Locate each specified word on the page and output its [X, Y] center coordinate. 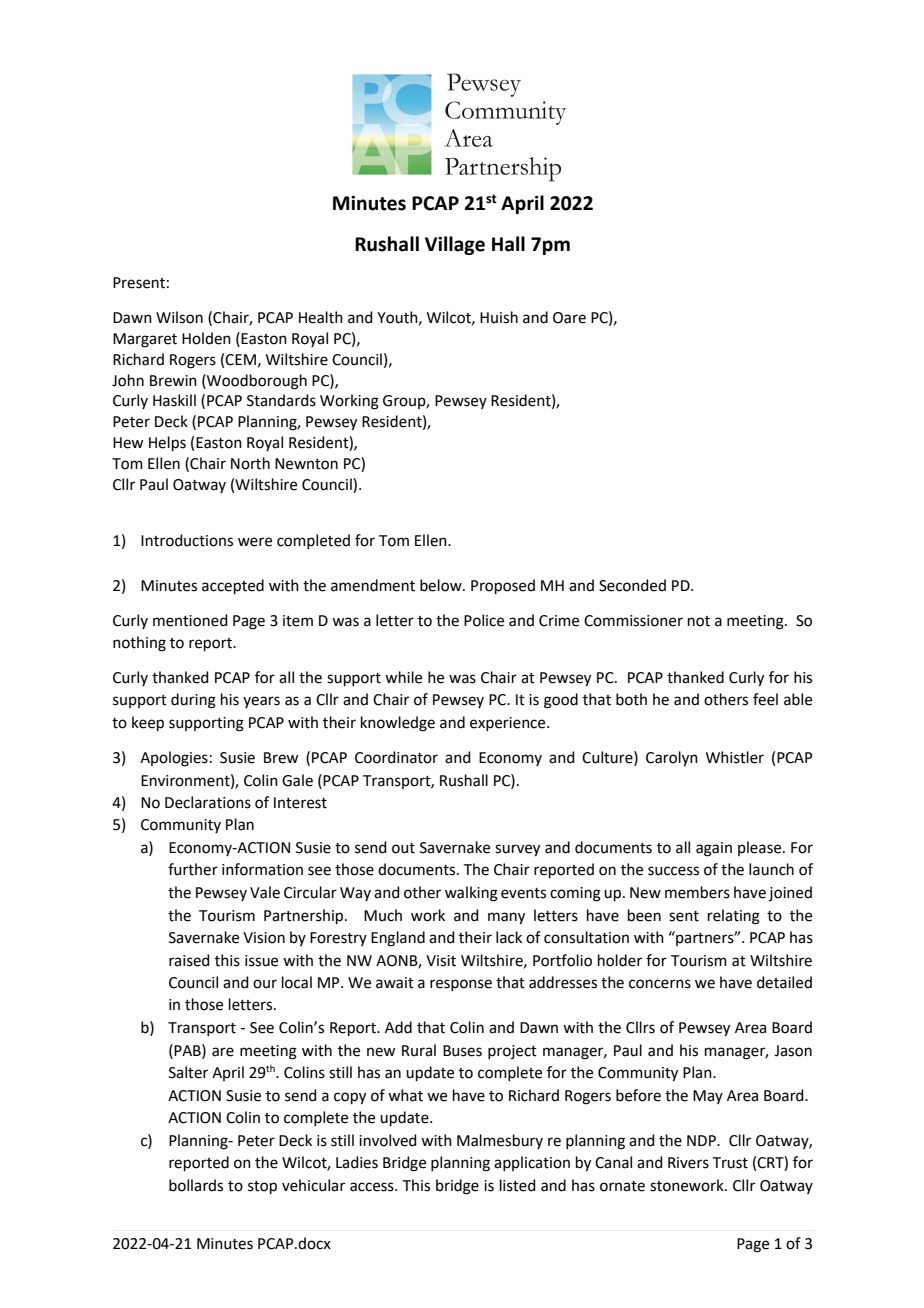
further [193, 869]
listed [518, 1185]
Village [455, 245]
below [442, 585]
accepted [233, 586]
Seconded [632, 585]
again [714, 849]
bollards [196, 1185]
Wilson [179, 317]
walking [471, 894]
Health [321, 317]
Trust [730, 1163]
